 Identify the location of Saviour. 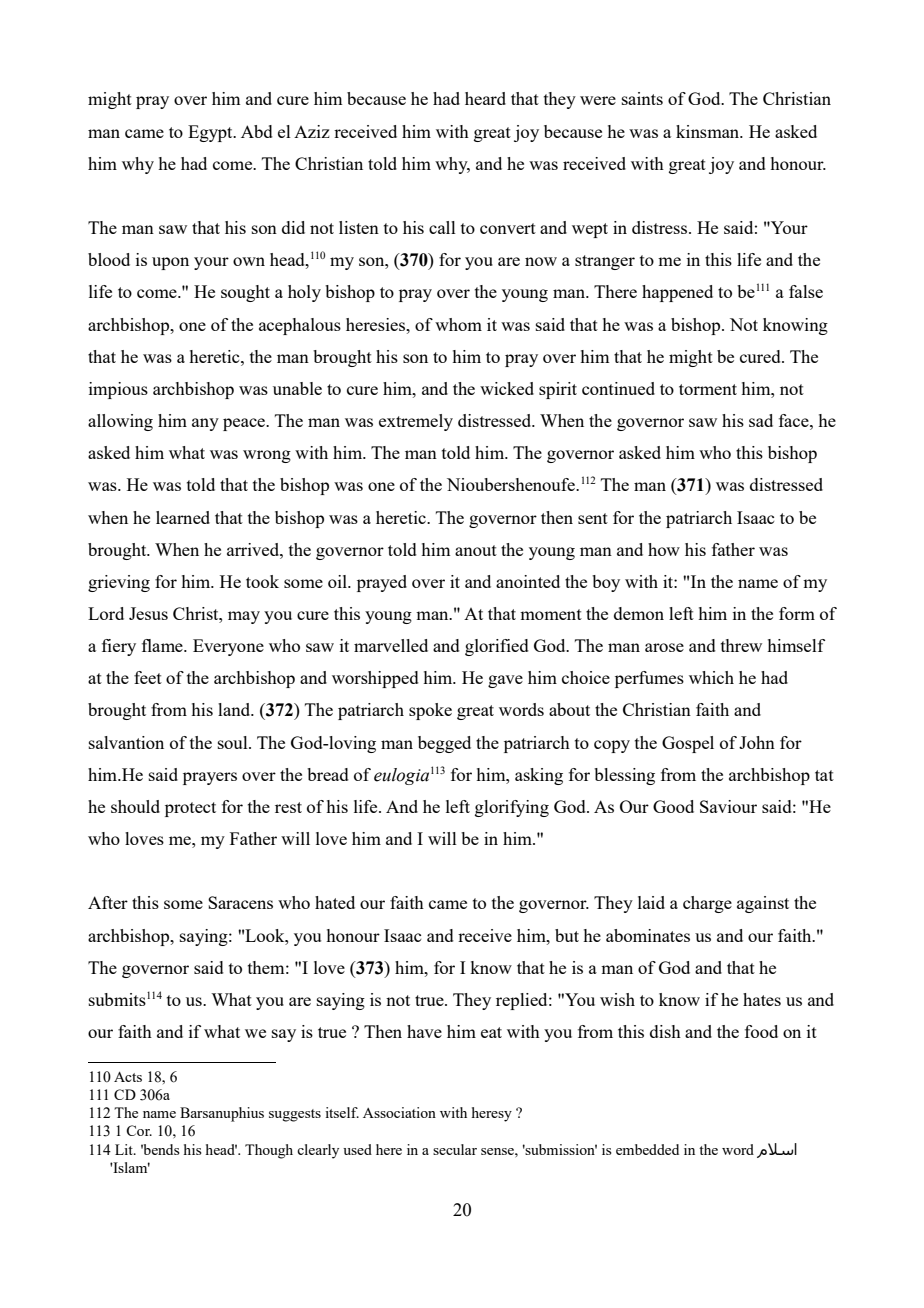
(728, 806).
